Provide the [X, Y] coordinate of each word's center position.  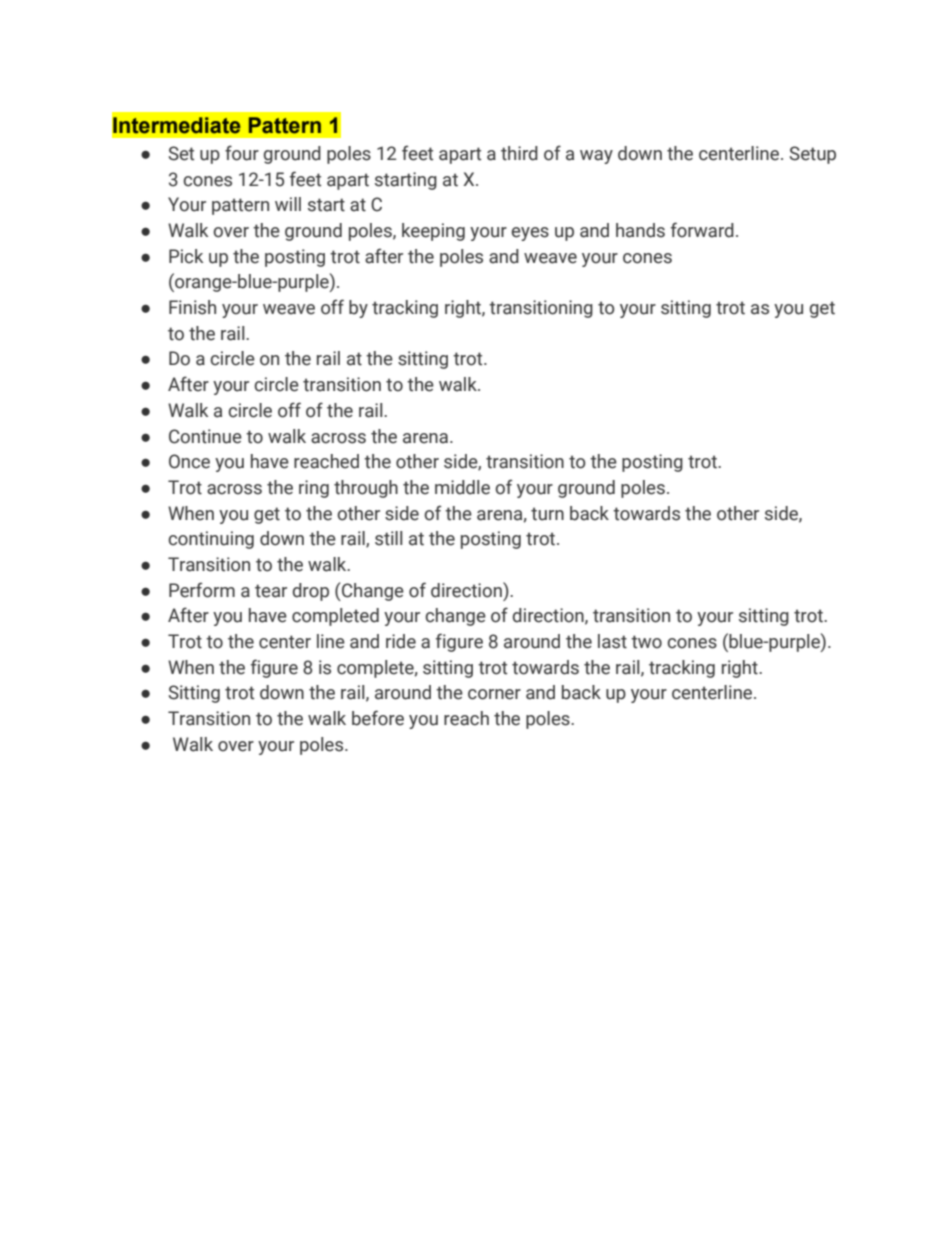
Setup [813, 155]
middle [462, 487]
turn [547, 514]
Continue [205, 436]
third [519, 153]
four [242, 153]
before [378, 718]
